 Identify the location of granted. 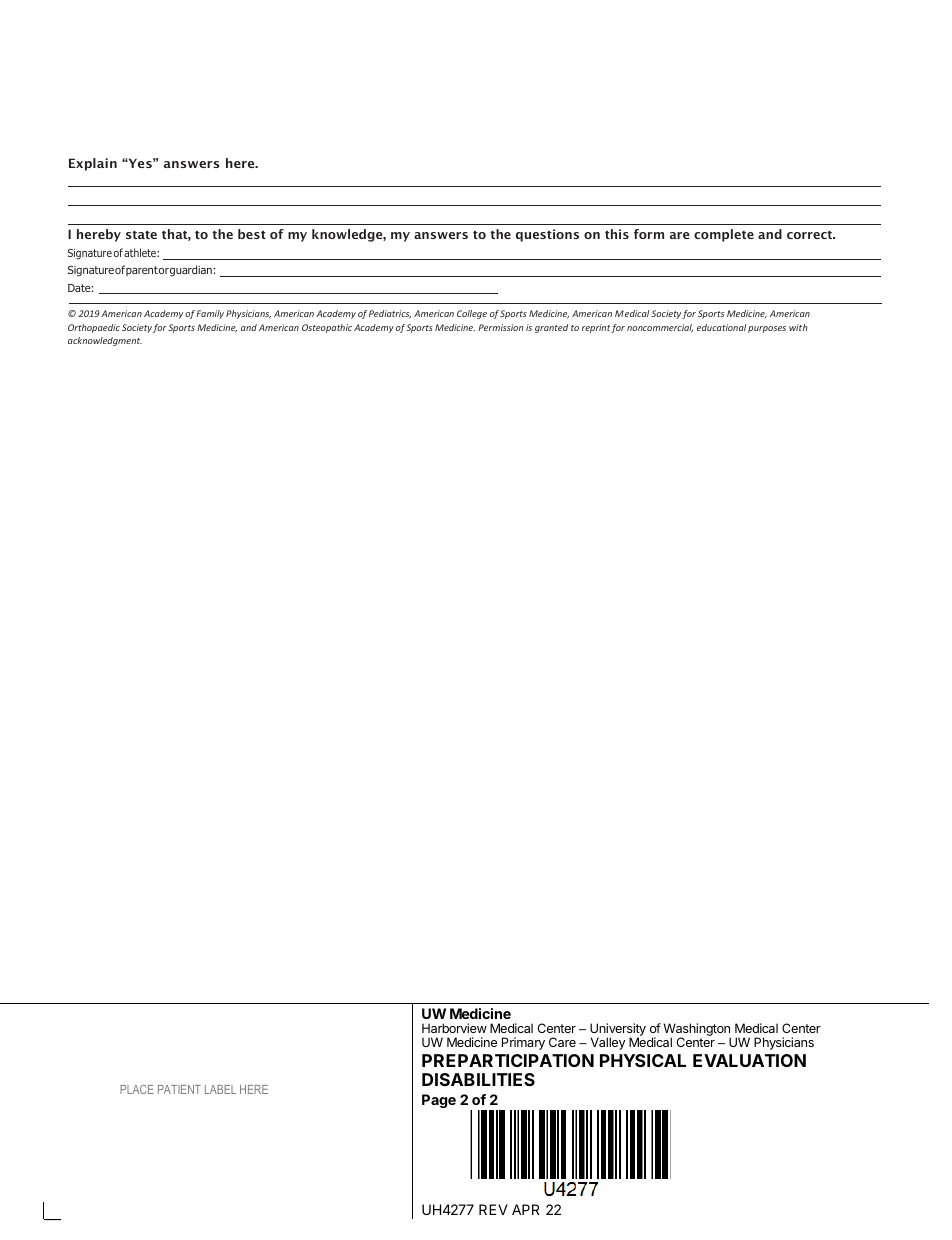
(551, 328).
